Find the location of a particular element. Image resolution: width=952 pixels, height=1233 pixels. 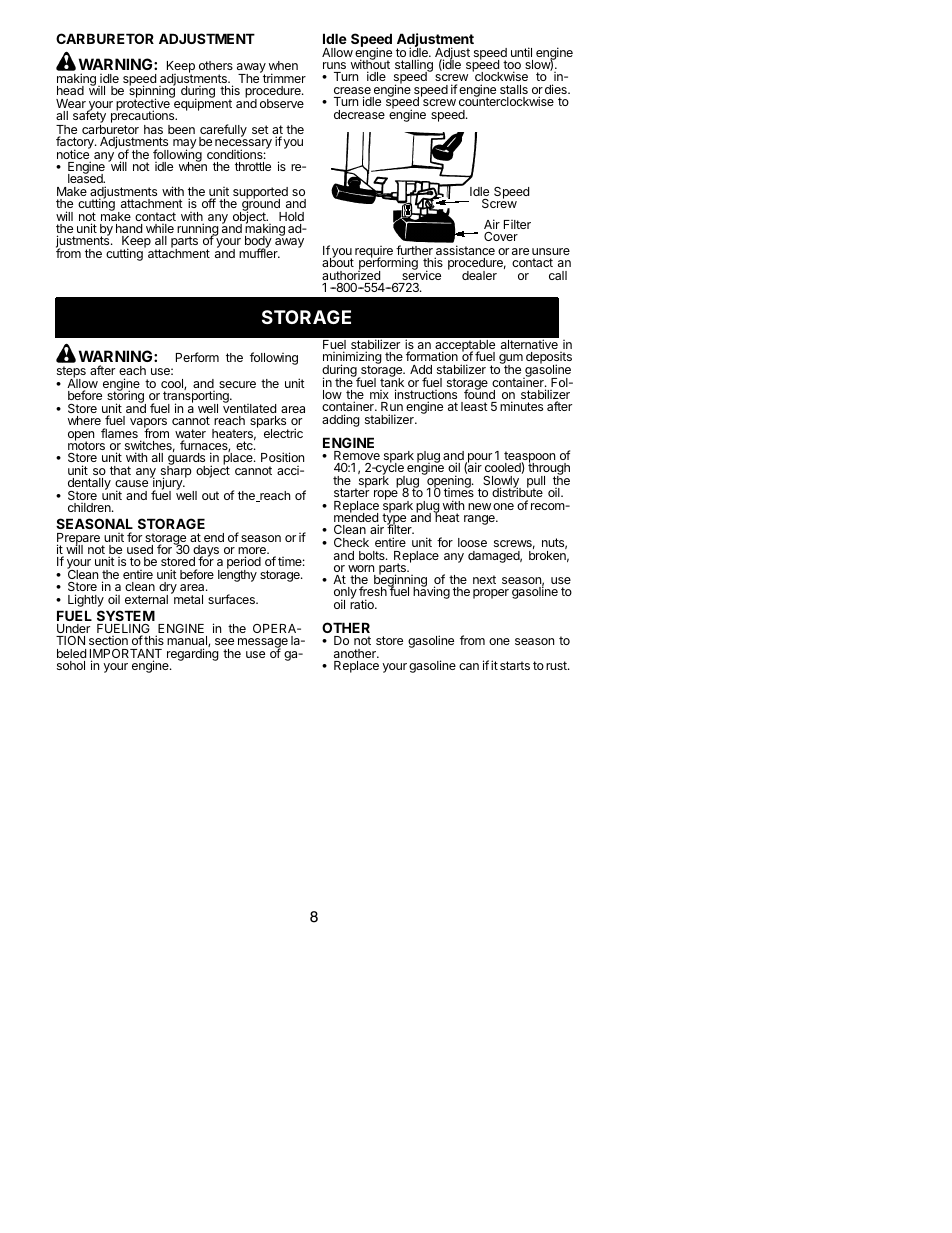

tank is located at coordinates (392, 383).
